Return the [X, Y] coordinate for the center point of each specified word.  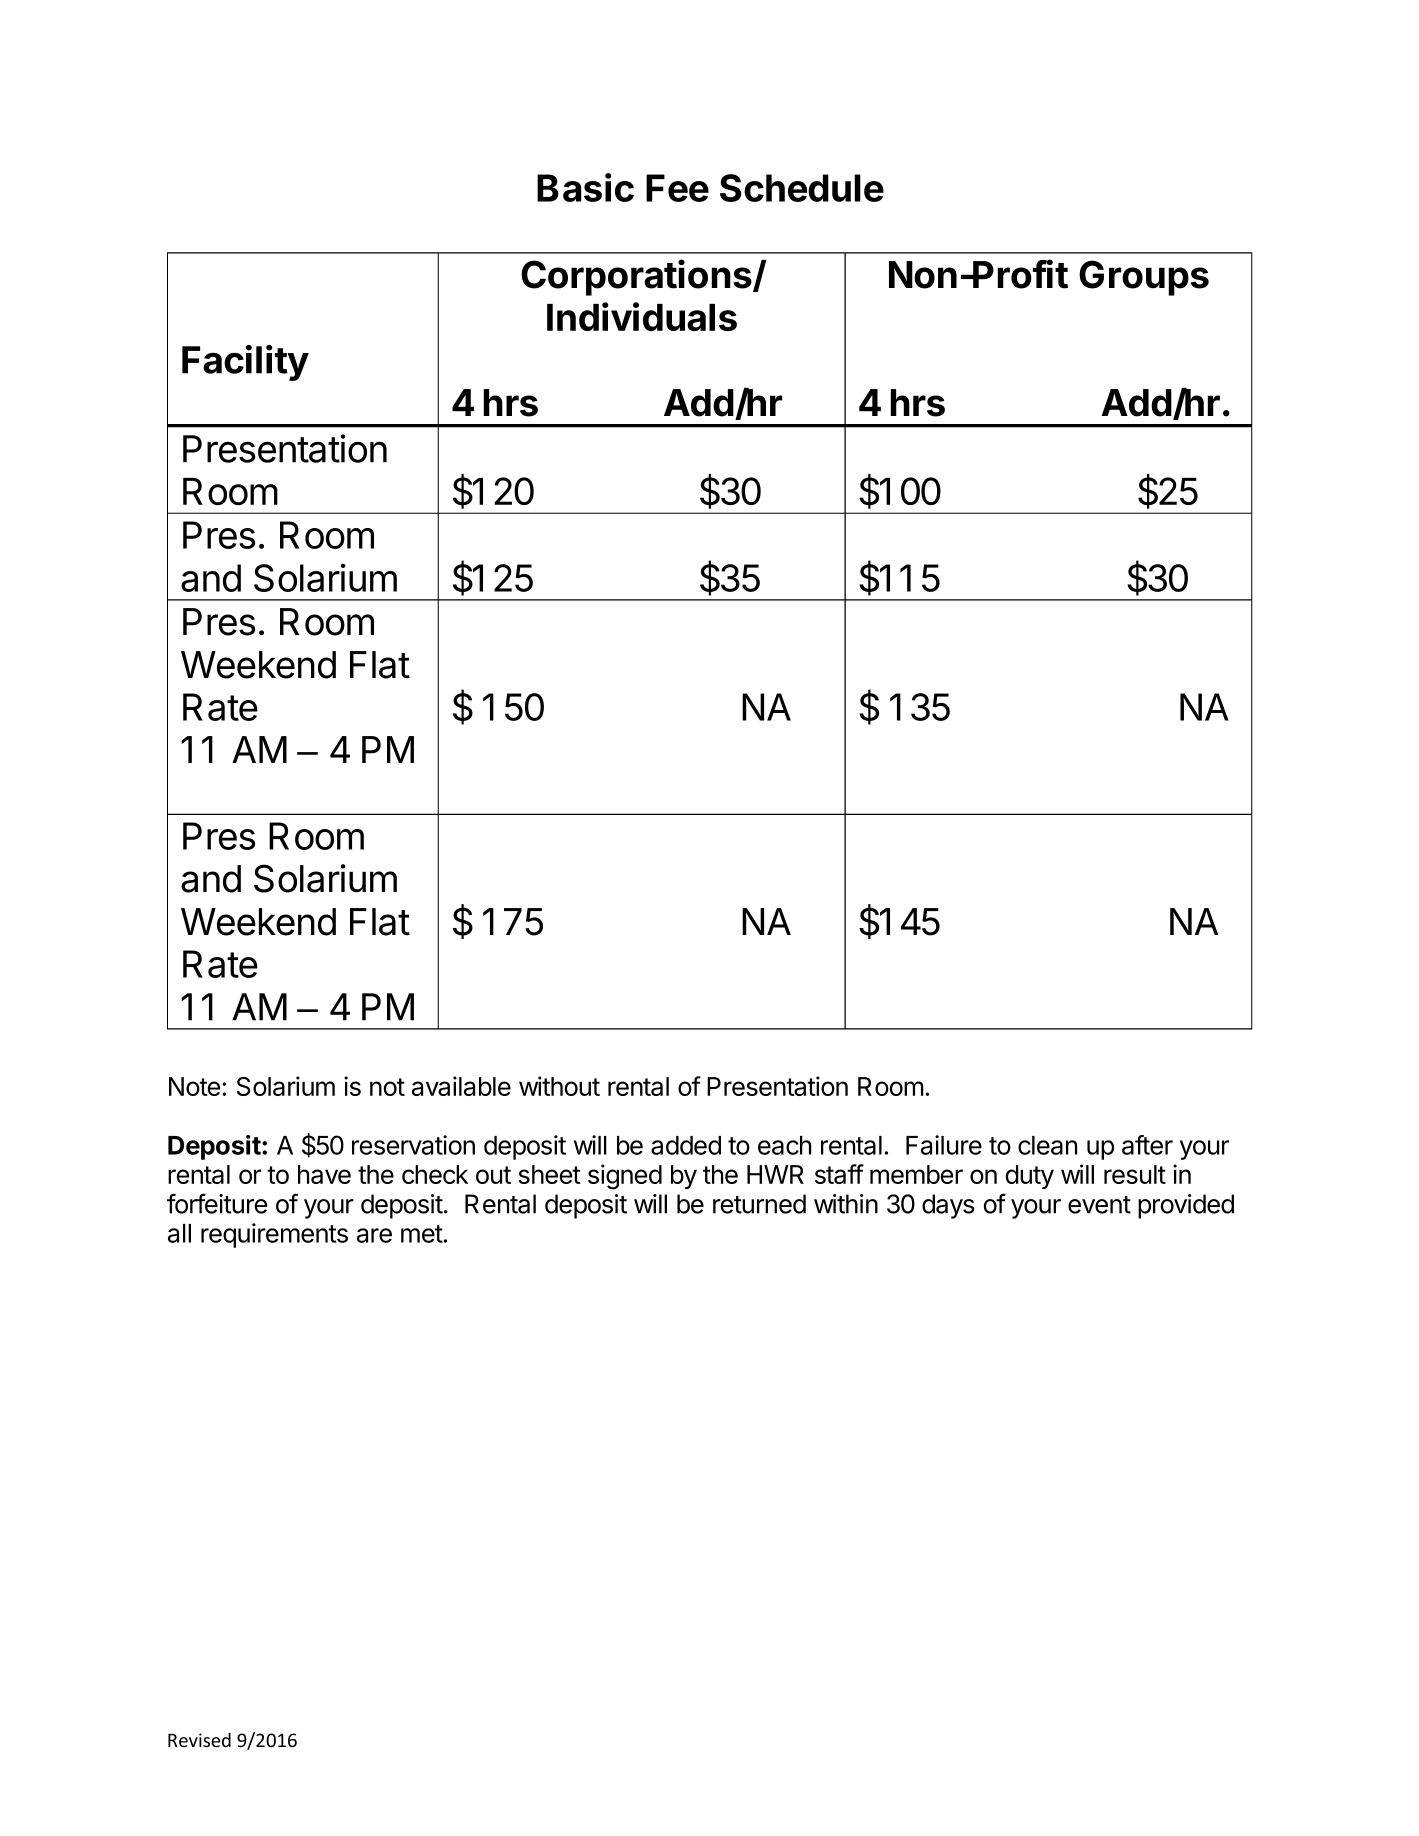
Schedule [802, 188]
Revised [199, 1740]
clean [1047, 1145]
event [1099, 1205]
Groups [1144, 278]
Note [194, 1086]
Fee [677, 188]
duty [1030, 1177]
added [686, 1145]
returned [759, 1204]
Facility [245, 363]
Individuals [642, 316]
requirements [274, 1235]
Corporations [637, 277]
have [324, 1174]
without [559, 1086]
